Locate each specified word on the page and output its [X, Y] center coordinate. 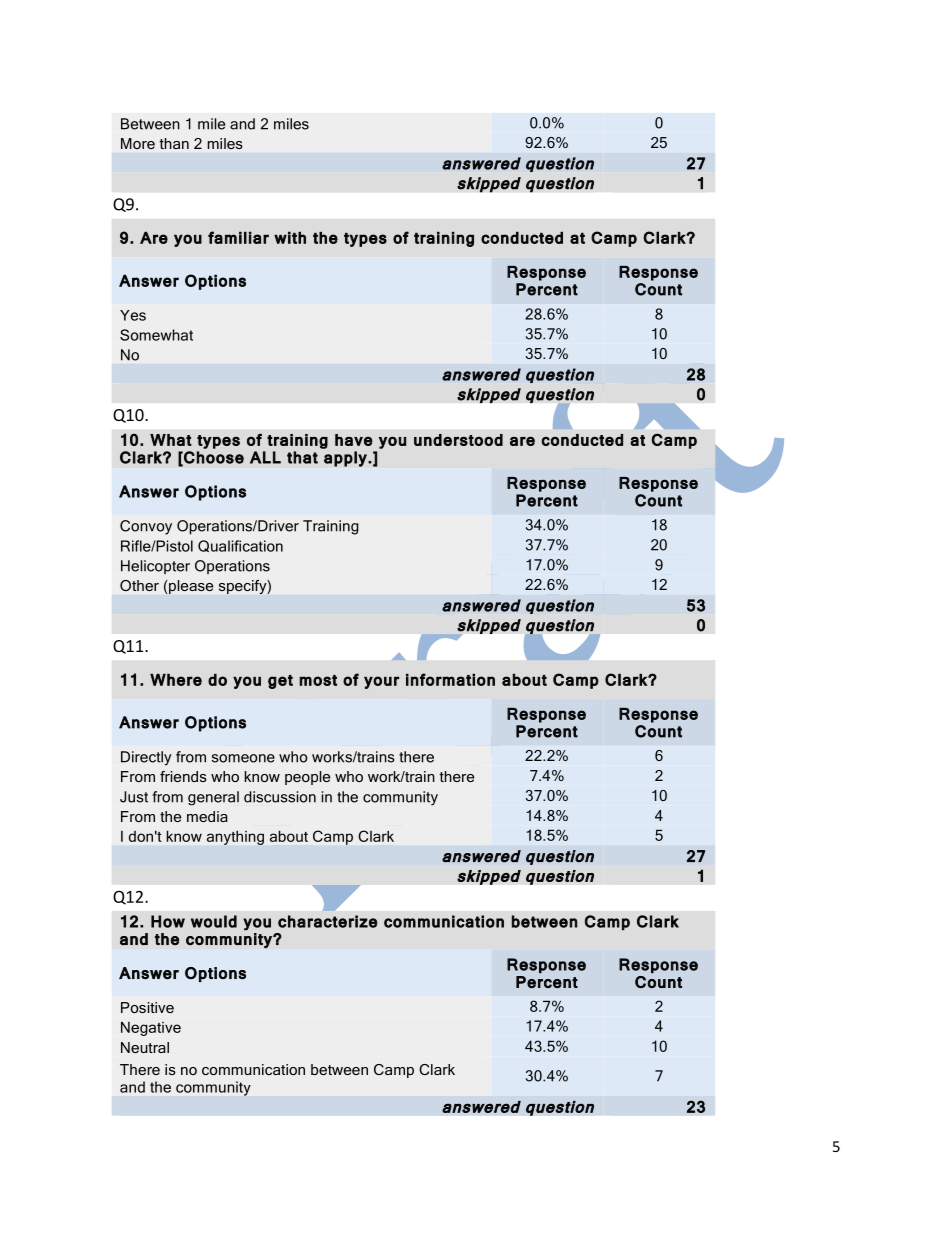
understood [458, 440]
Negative [151, 1028]
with [290, 237]
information [450, 679]
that [302, 457]
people [307, 778]
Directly [146, 758]
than [174, 143]
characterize [328, 921]
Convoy [146, 527]
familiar [238, 237]
